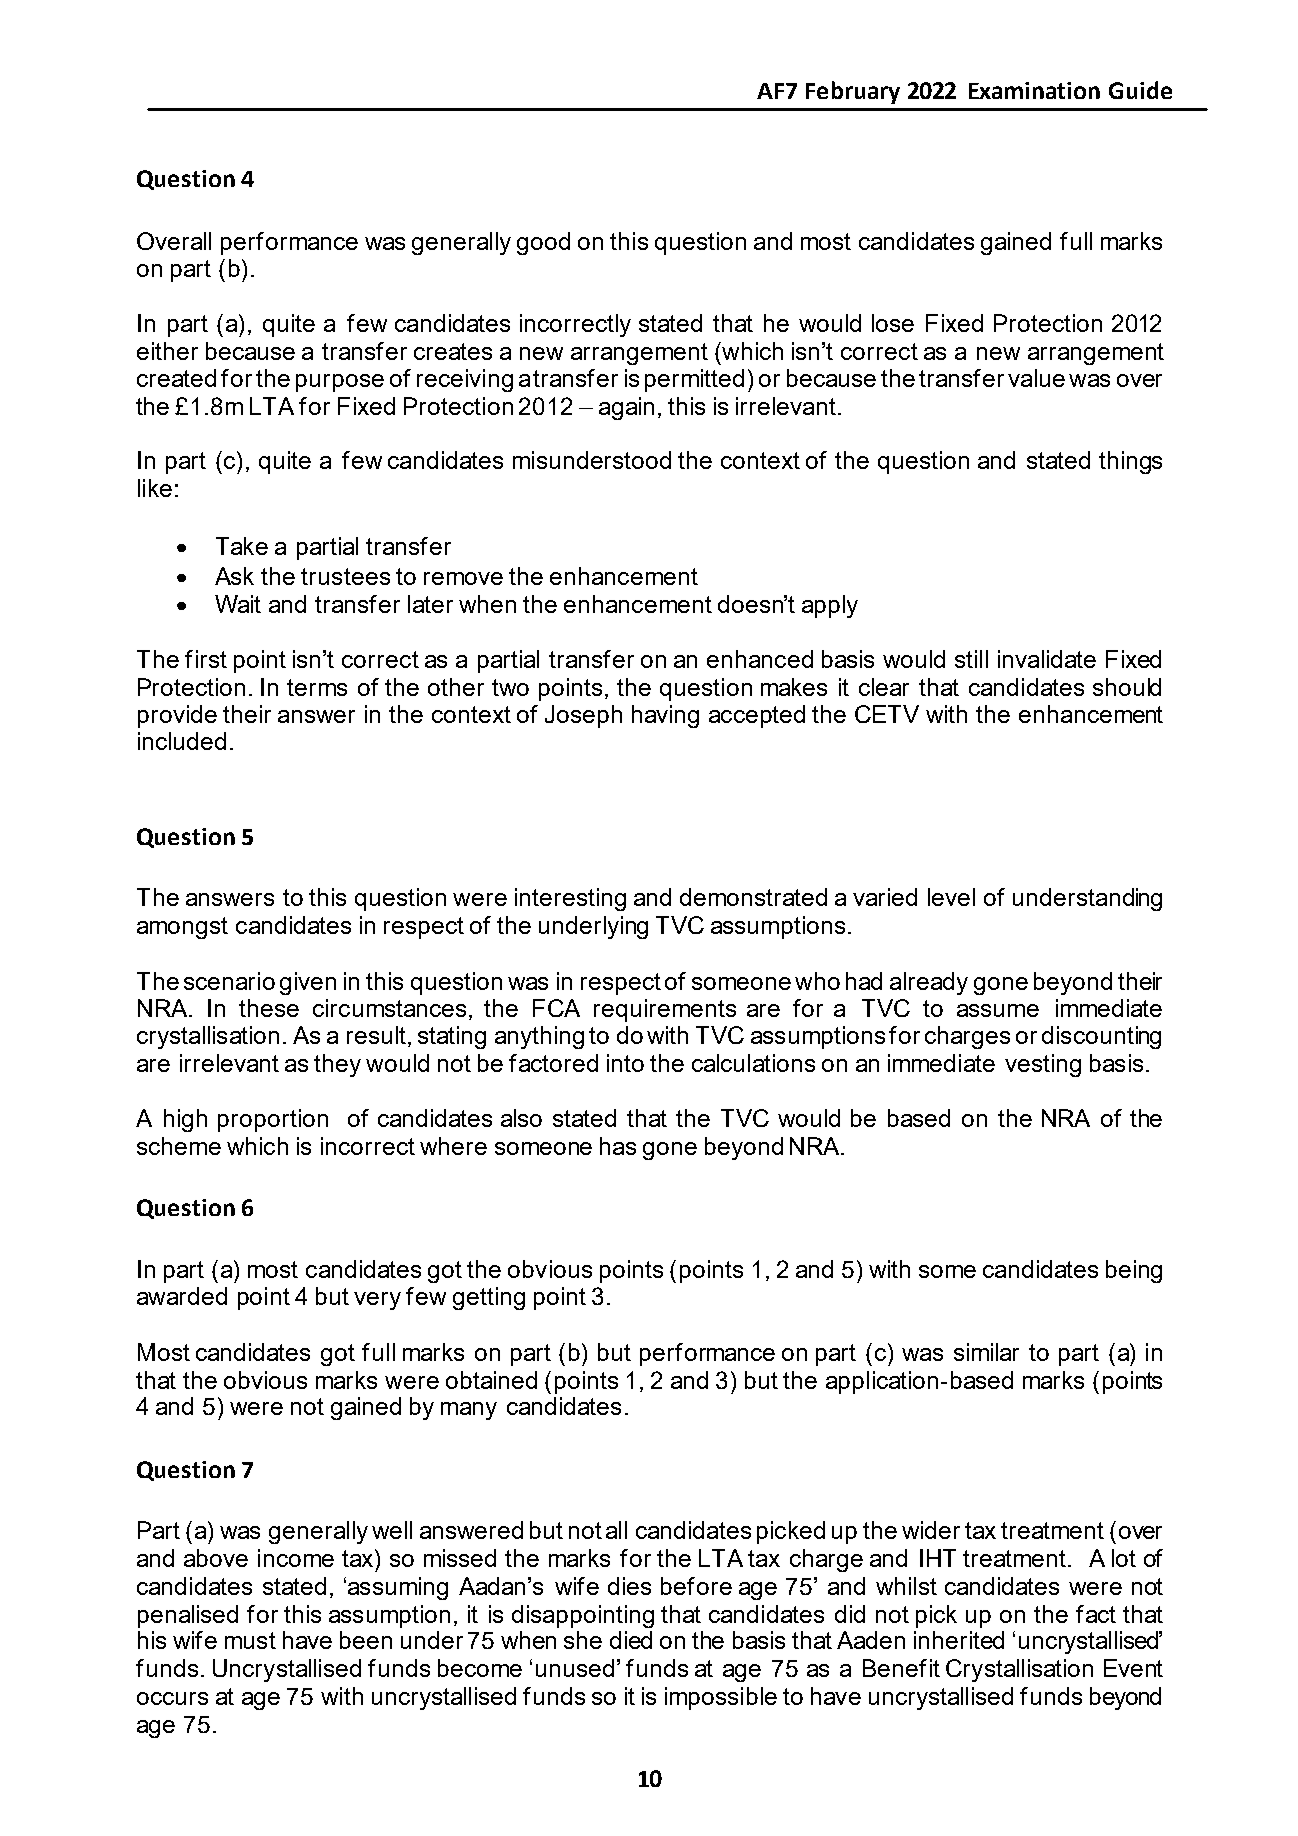 Image resolution: width=1298 pixels, height=1836 pixels. Describe the element at coordinates (631, 1640) in the screenshot. I see `died` at that location.
